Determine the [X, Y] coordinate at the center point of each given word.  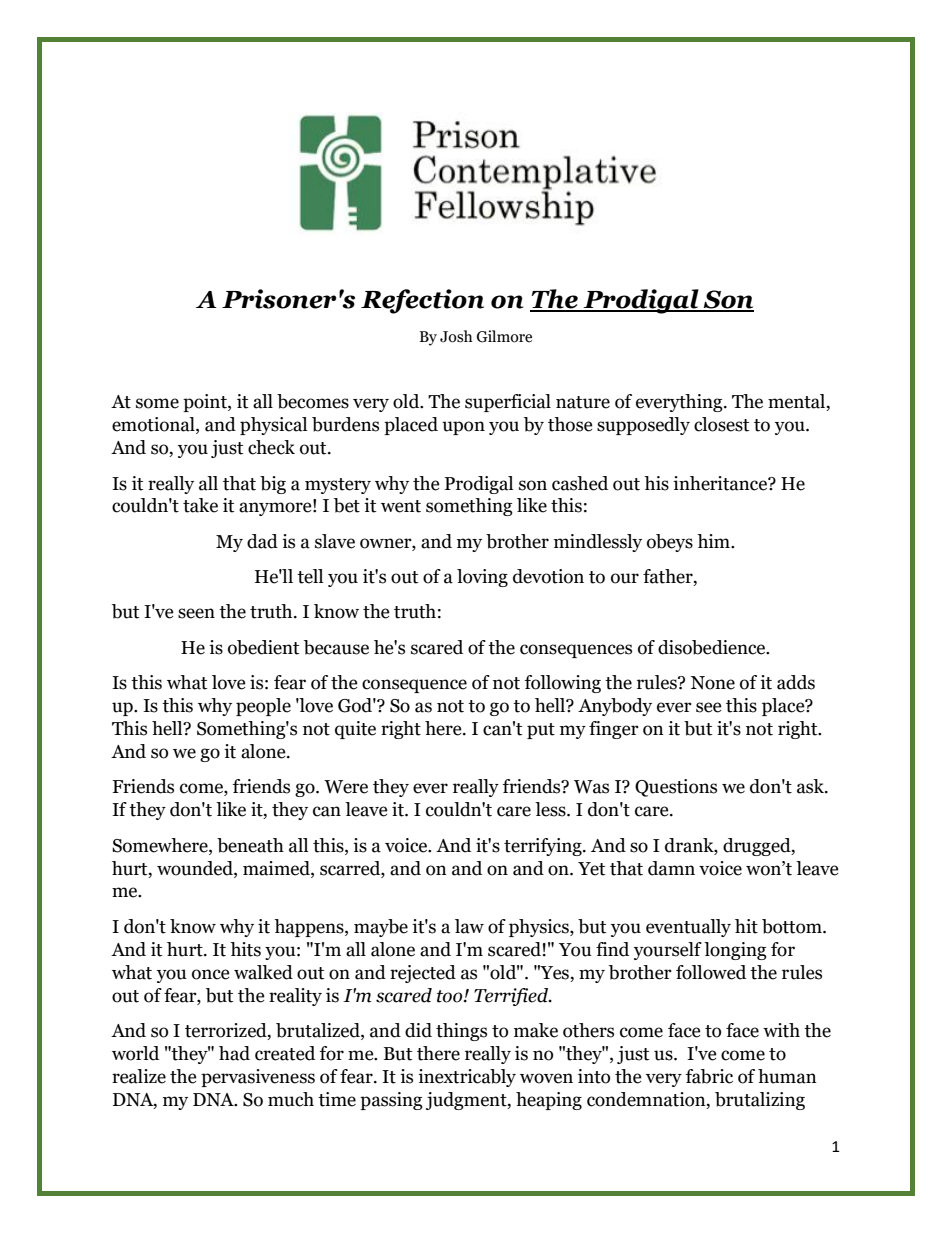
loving [482, 578]
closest [721, 424]
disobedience [713, 647]
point [206, 403]
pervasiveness [258, 1078]
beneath [250, 845]
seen [196, 613]
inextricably [467, 1078]
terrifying [544, 847]
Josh [456, 336]
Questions [676, 788]
